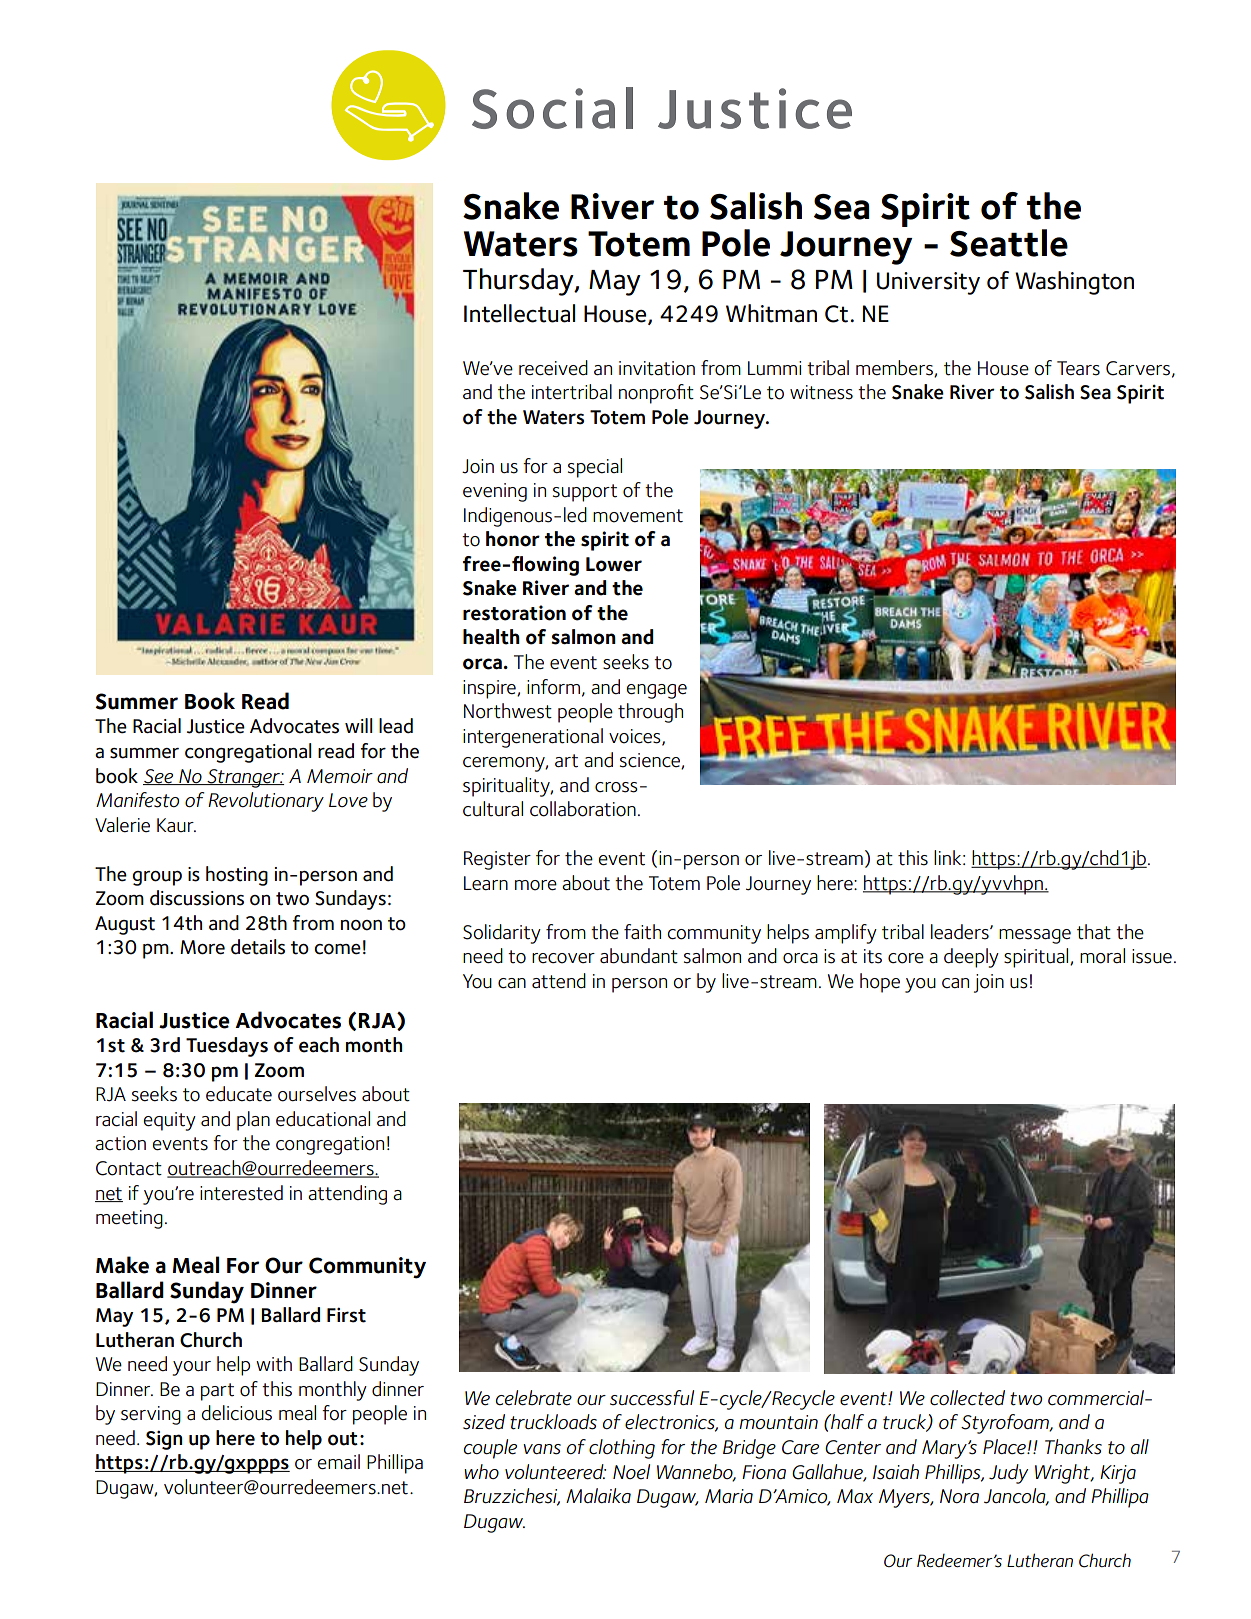  What do you see at coordinates (227, 1047) in the screenshot?
I see `Tuesdays` at bounding box center [227, 1047].
